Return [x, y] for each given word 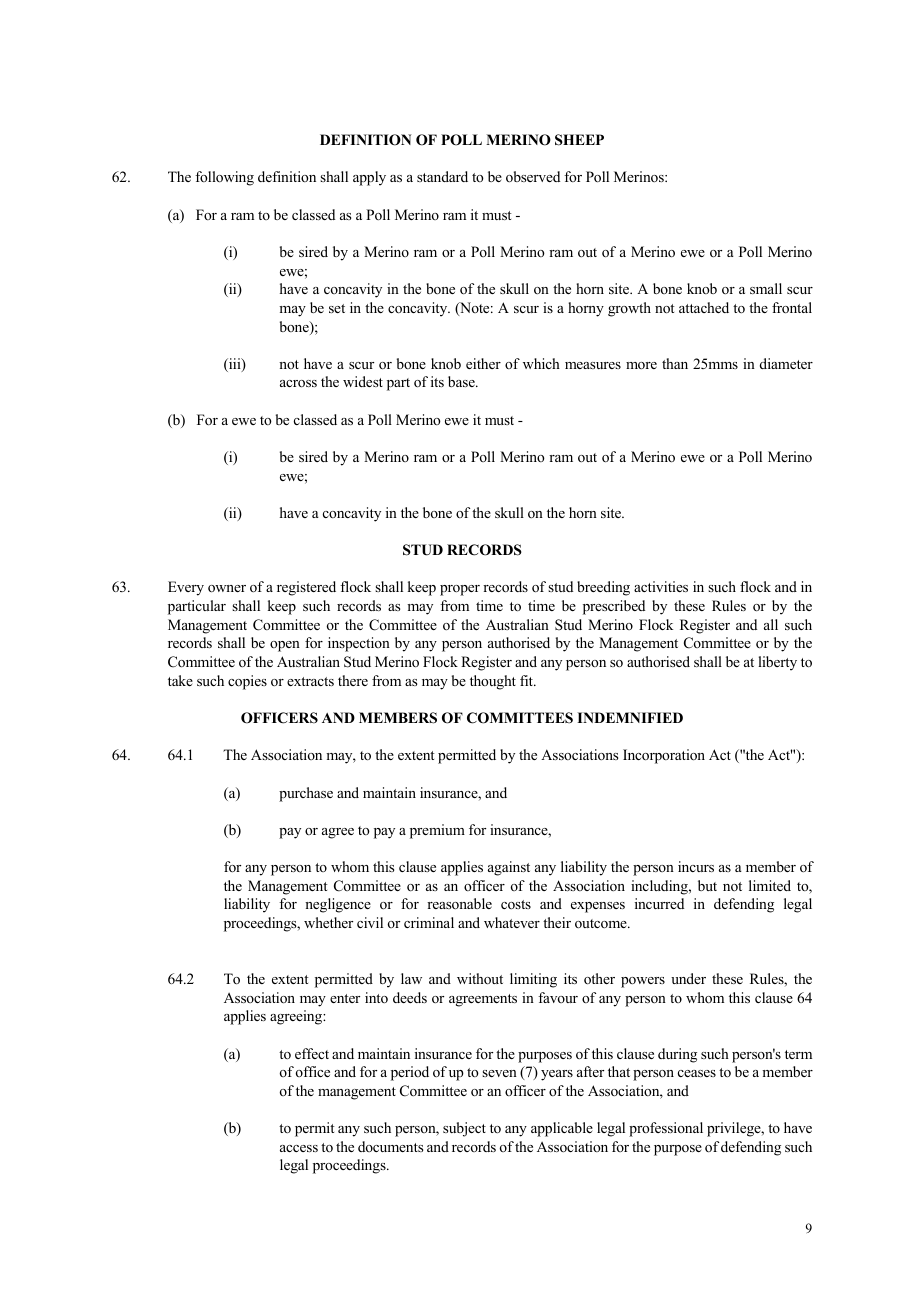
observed [533, 176]
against [509, 868]
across [298, 384]
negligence [338, 905]
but [707, 885]
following [224, 178]
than [675, 363]
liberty [777, 663]
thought [493, 682]
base [462, 381]
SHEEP [579, 140]
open [285, 646]
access [299, 1148]
